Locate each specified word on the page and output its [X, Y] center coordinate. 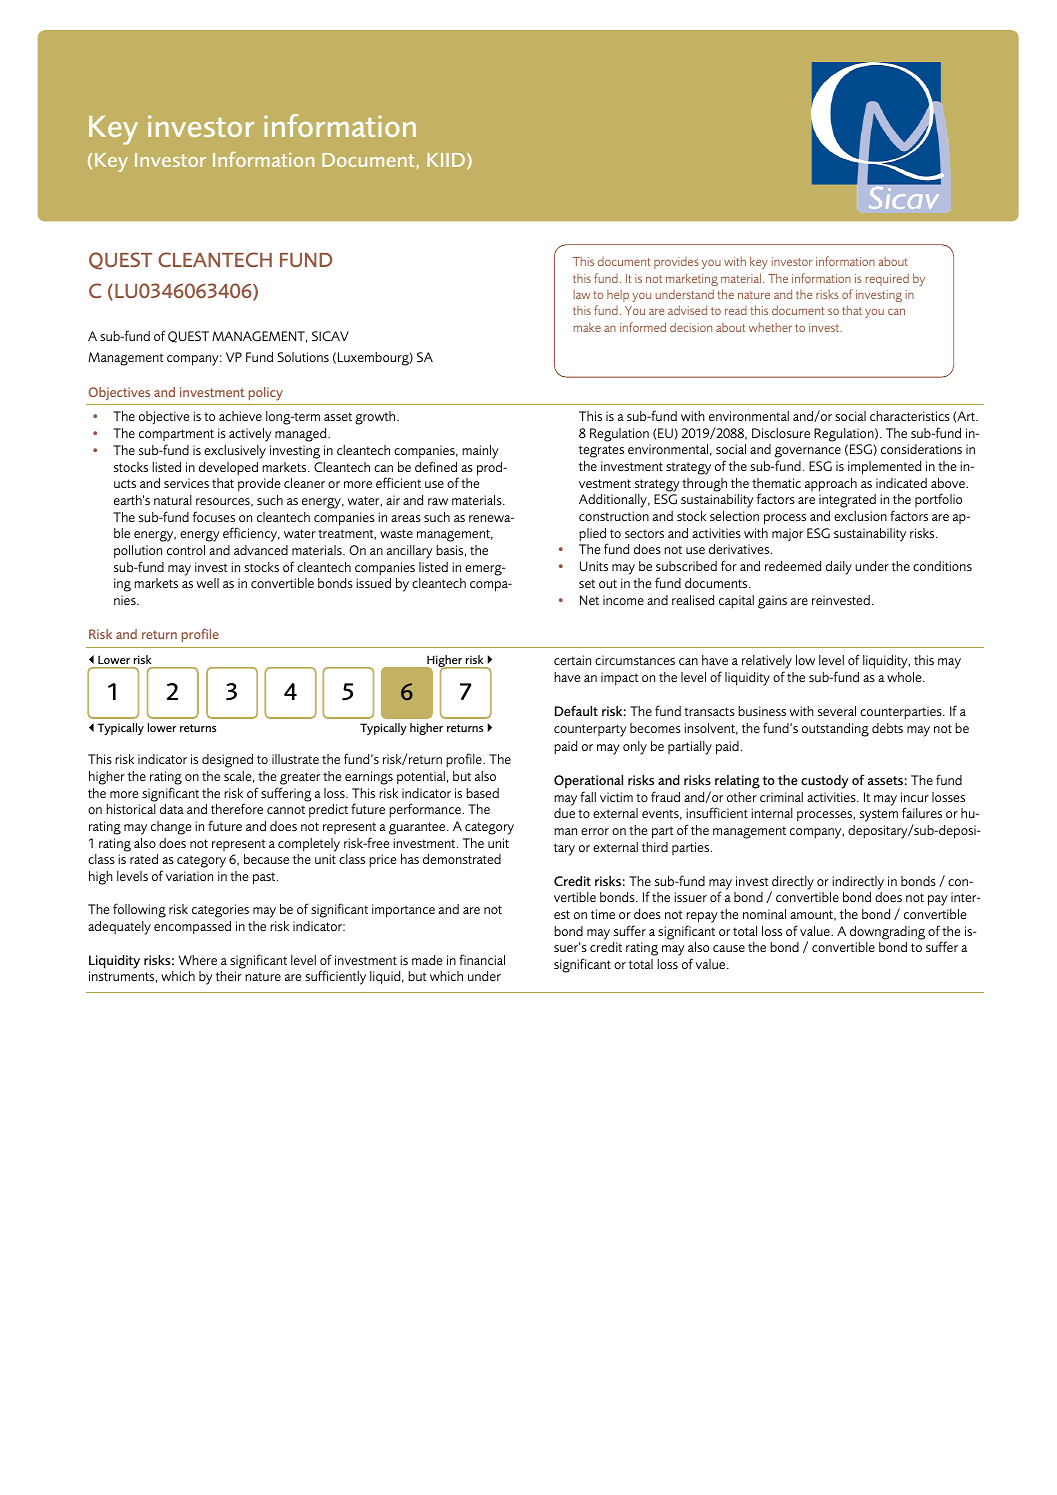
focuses [214, 516]
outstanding [835, 730]
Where [198, 960]
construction [614, 516]
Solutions [303, 357]
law [582, 294]
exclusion [860, 516]
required [887, 279]
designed [227, 761]
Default [576, 710]
